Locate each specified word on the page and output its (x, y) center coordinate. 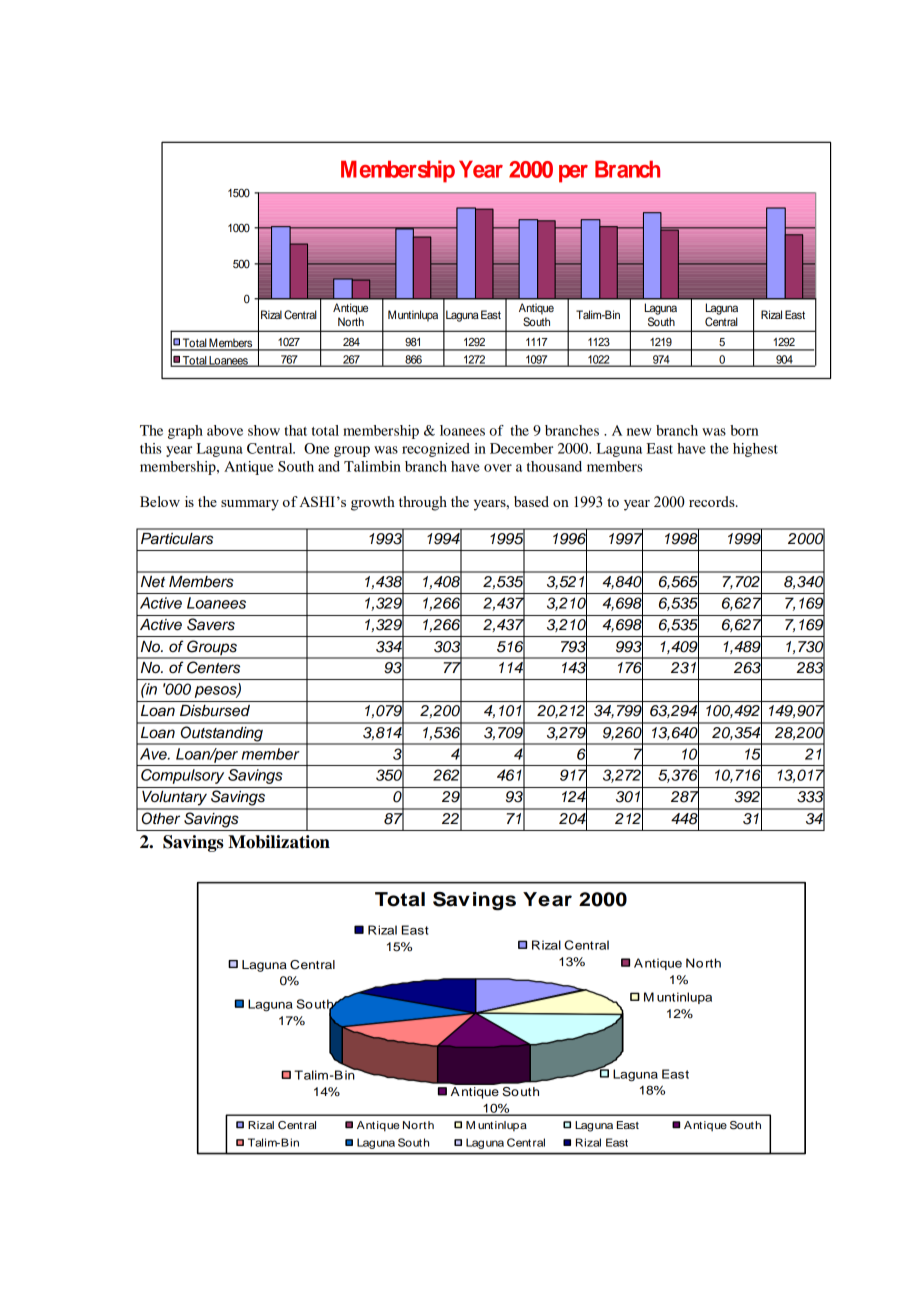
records (713, 501)
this (151, 448)
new (639, 432)
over (498, 468)
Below (160, 501)
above (225, 430)
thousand (554, 466)
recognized (436, 450)
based (531, 501)
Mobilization (279, 842)
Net (153, 582)
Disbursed (215, 711)
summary (250, 505)
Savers (211, 624)
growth (373, 503)
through (423, 503)
